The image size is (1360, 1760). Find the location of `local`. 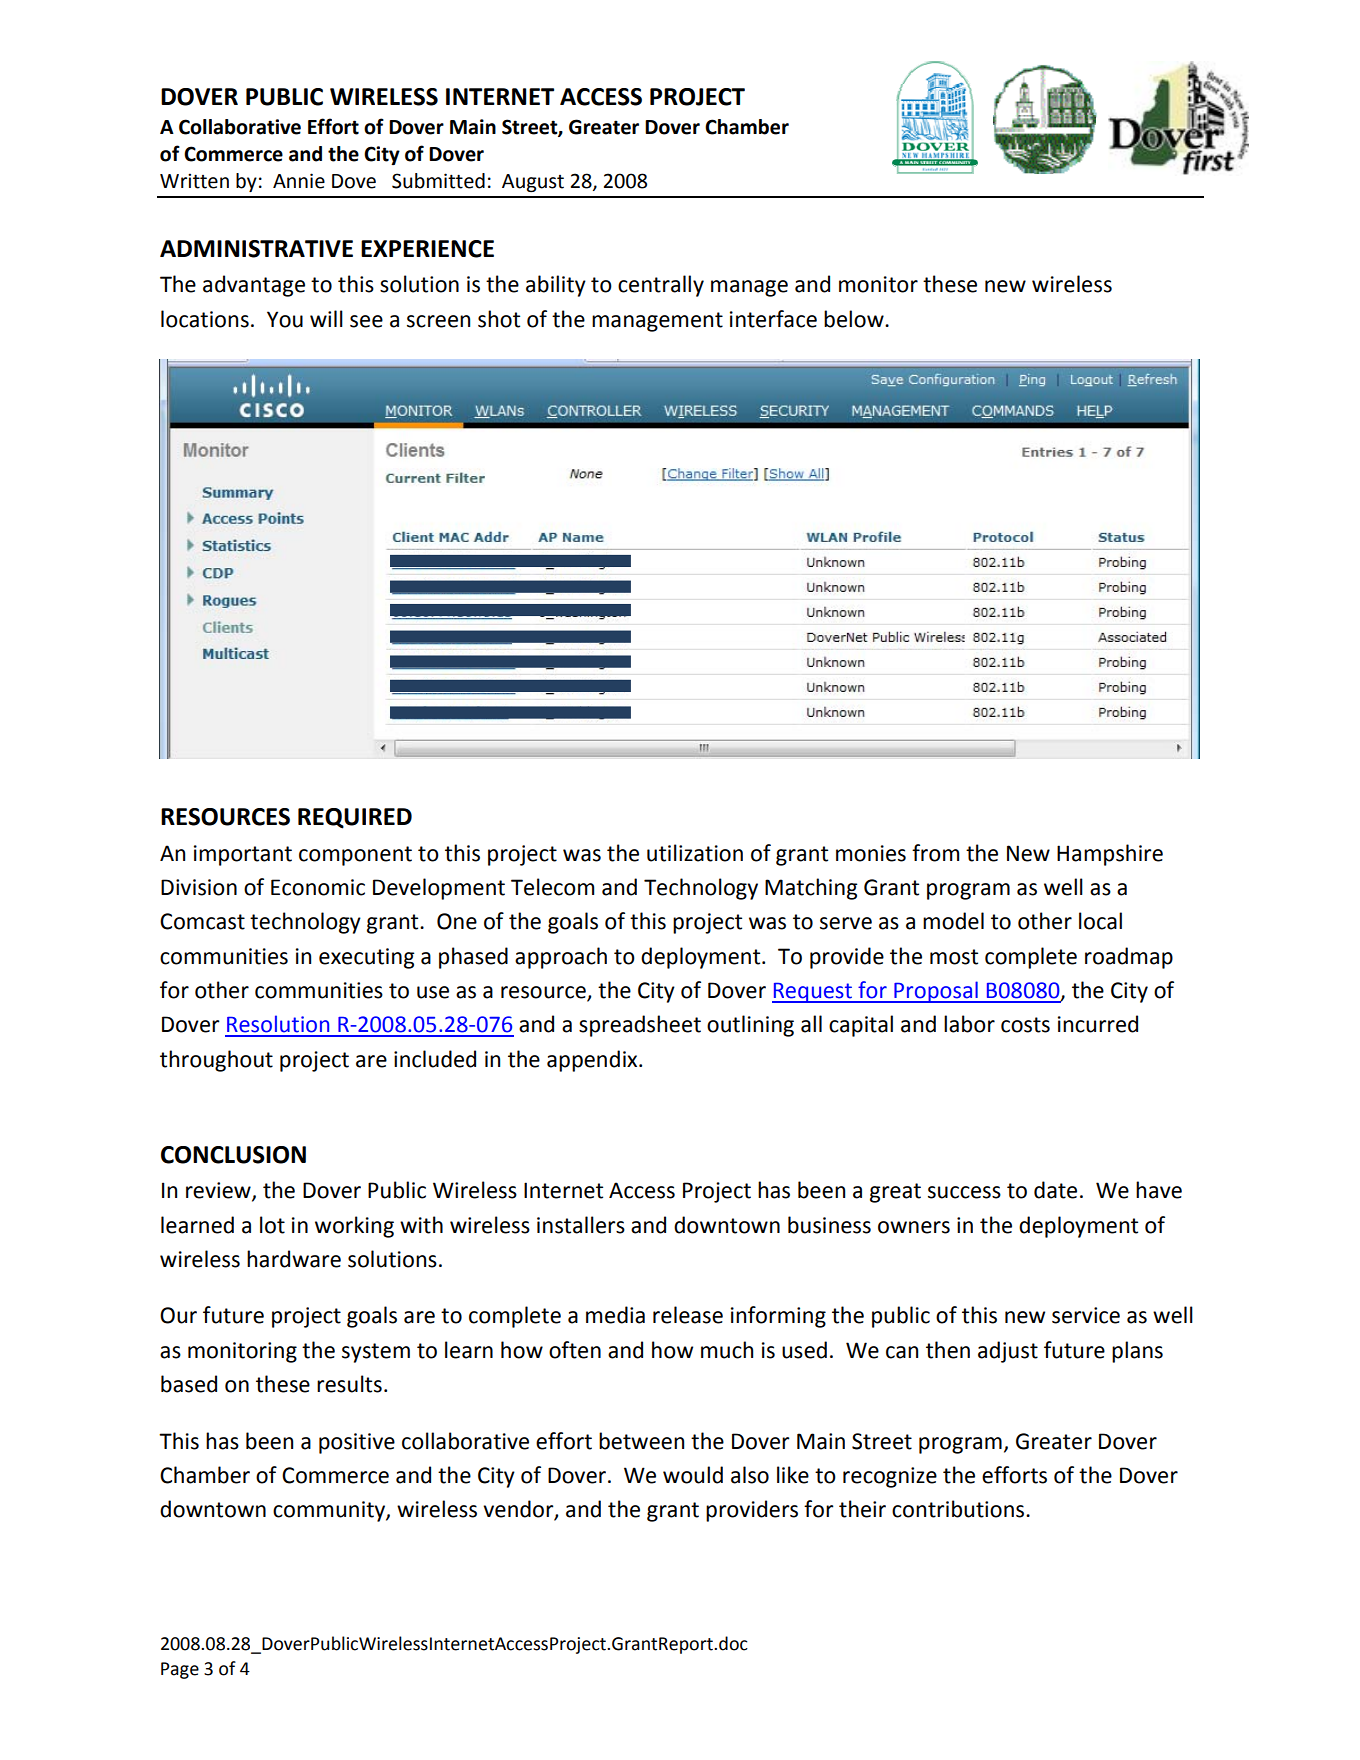

local is located at coordinates (1100, 921).
